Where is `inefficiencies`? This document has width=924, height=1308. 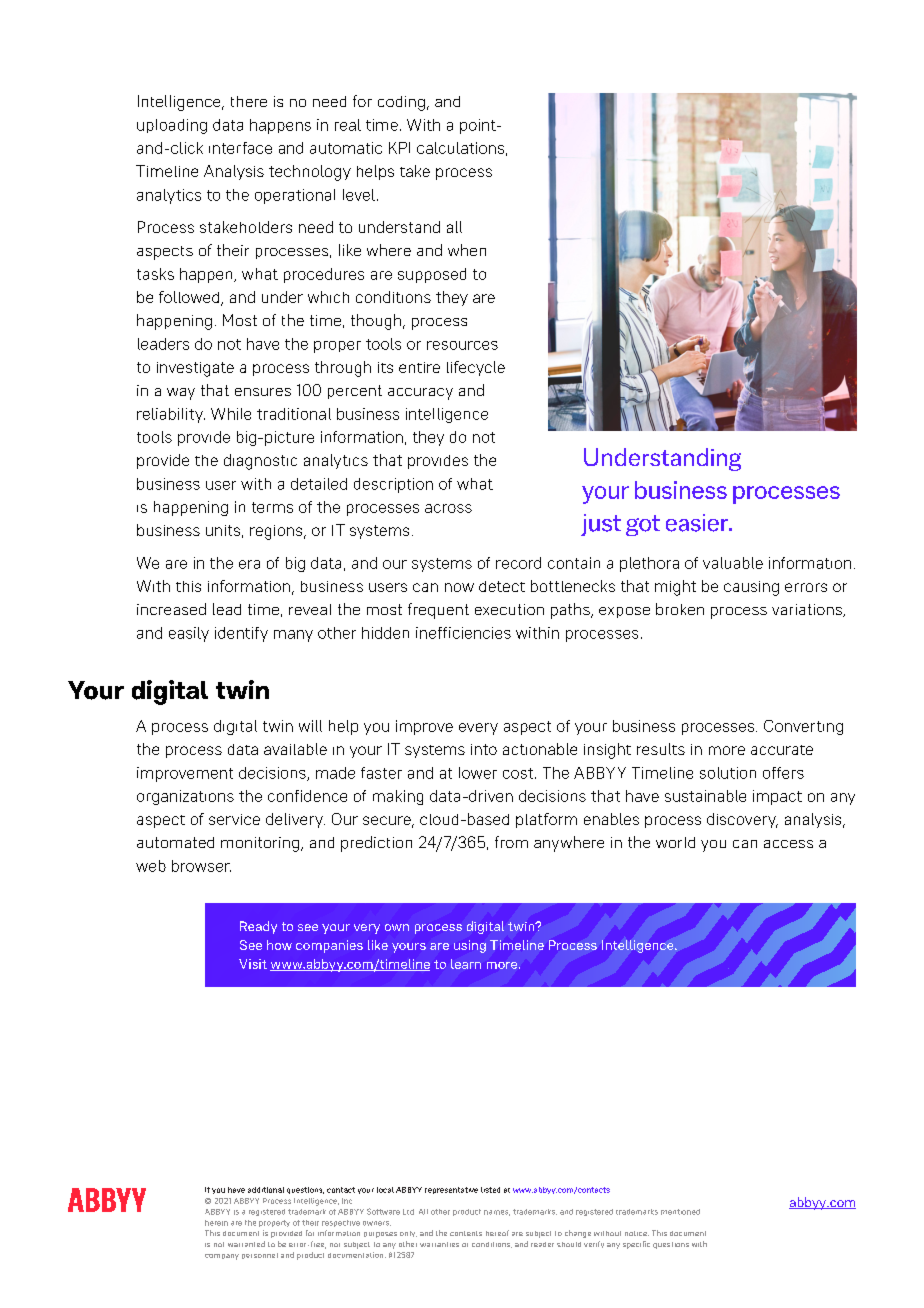 inefficiencies is located at coordinates (463, 633).
